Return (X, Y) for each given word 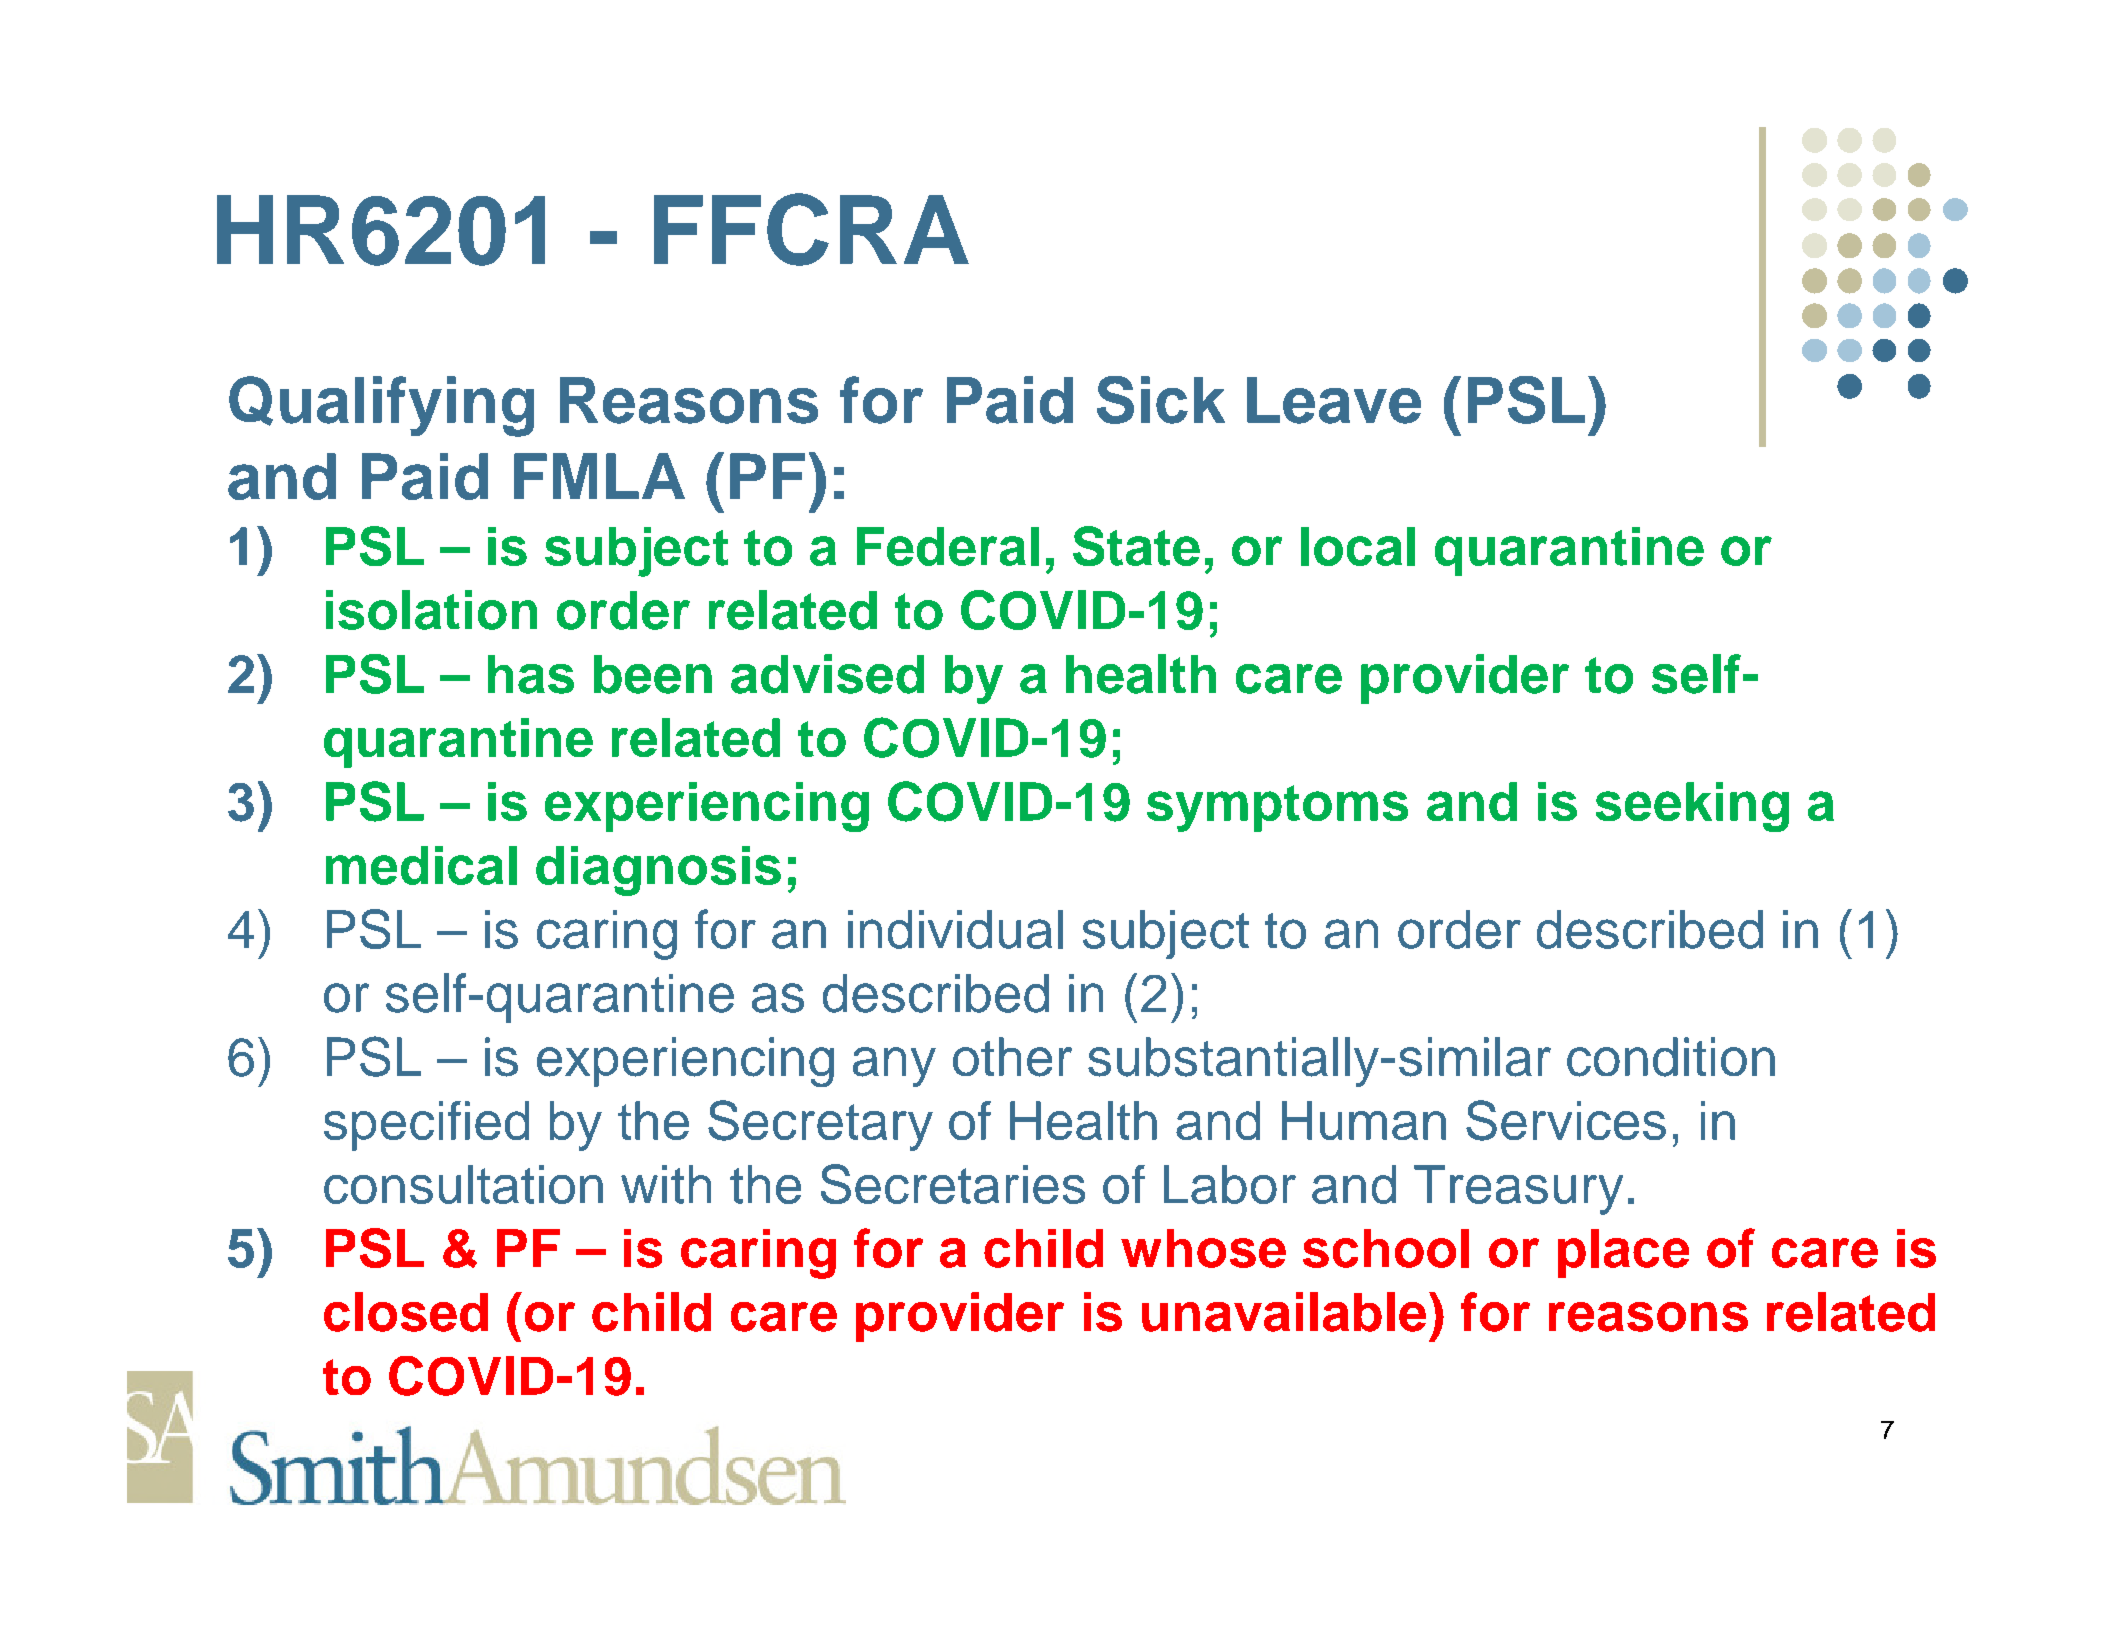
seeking (1692, 807)
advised (827, 674)
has (531, 674)
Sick (1161, 400)
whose (1203, 1248)
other (1012, 1057)
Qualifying (381, 406)
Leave (1334, 400)
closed (406, 1312)
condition (1671, 1057)
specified (426, 1126)
